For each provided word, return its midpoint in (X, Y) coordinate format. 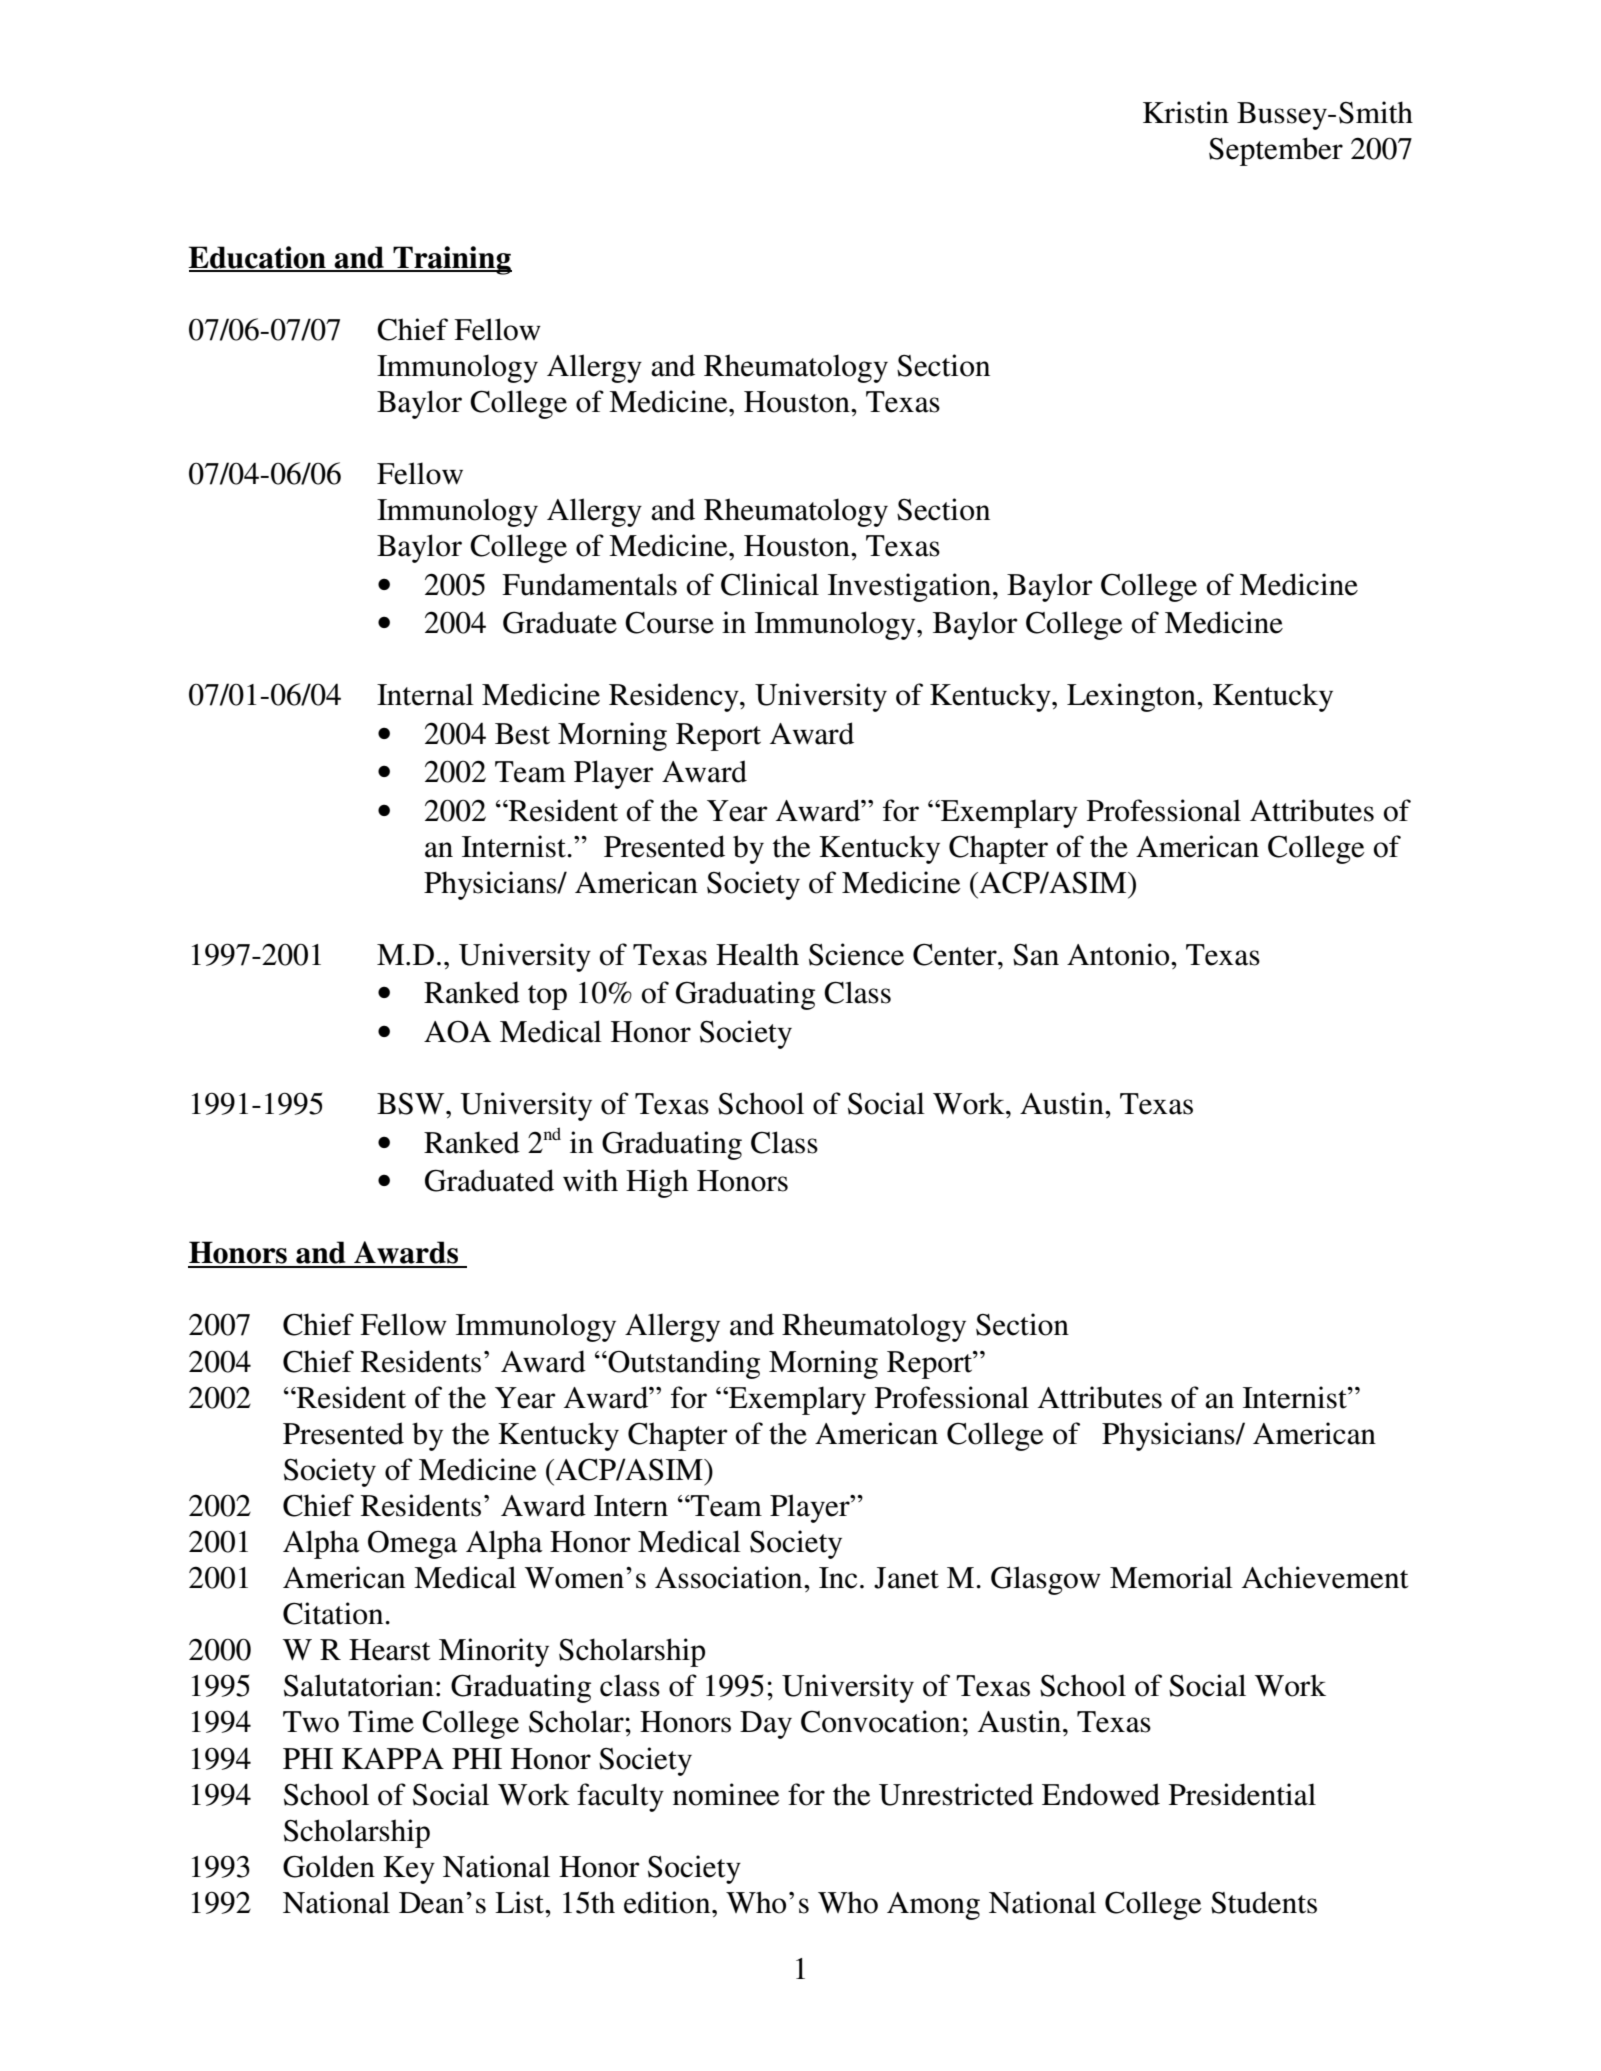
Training (451, 260)
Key (409, 1870)
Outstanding (683, 1364)
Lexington (1132, 697)
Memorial (1171, 1577)
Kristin (1186, 112)
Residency (675, 697)
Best (522, 734)
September (1276, 151)
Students (1264, 1902)
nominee (726, 1794)
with (590, 1180)
